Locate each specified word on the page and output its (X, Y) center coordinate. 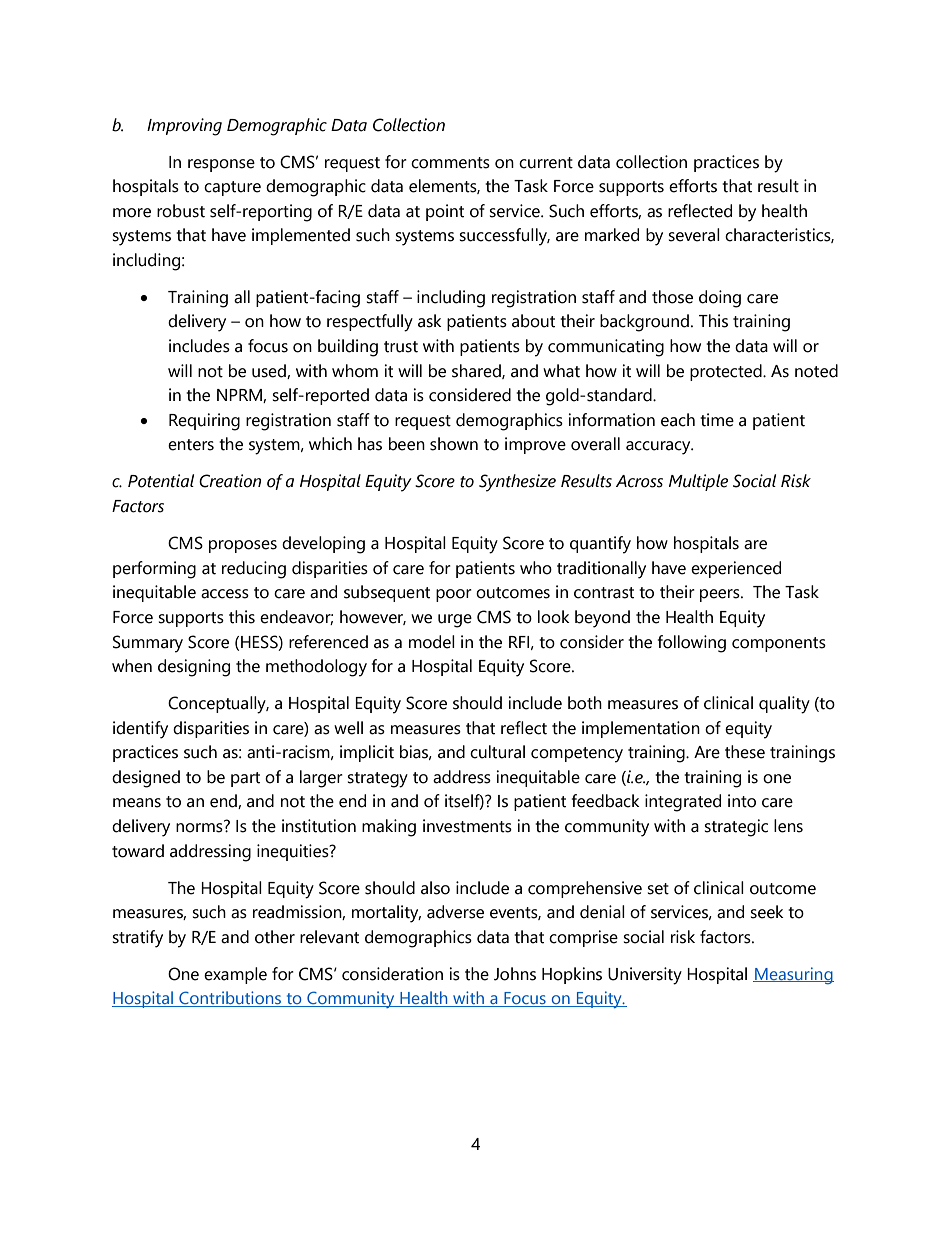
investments (467, 826)
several (694, 235)
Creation (230, 481)
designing (194, 668)
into (742, 801)
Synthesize (517, 483)
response (221, 165)
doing (720, 299)
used (270, 371)
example (235, 975)
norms (200, 827)
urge (455, 621)
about (533, 321)
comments (450, 163)
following (692, 644)
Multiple (698, 482)
